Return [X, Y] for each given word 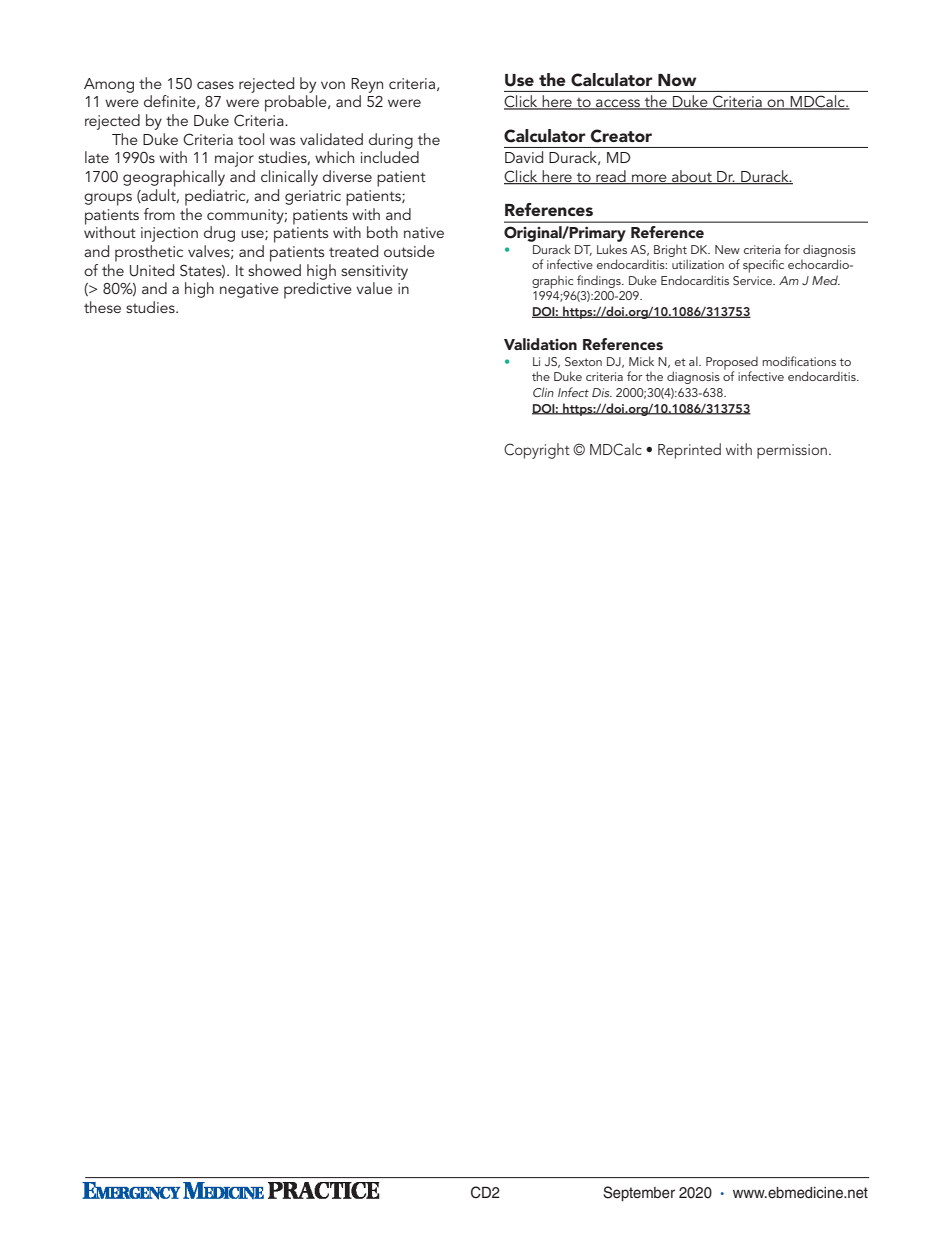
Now [677, 80]
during [391, 141]
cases [215, 85]
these [102, 307]
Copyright [537, 451]
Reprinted [689, 451]
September [639, 1193]
